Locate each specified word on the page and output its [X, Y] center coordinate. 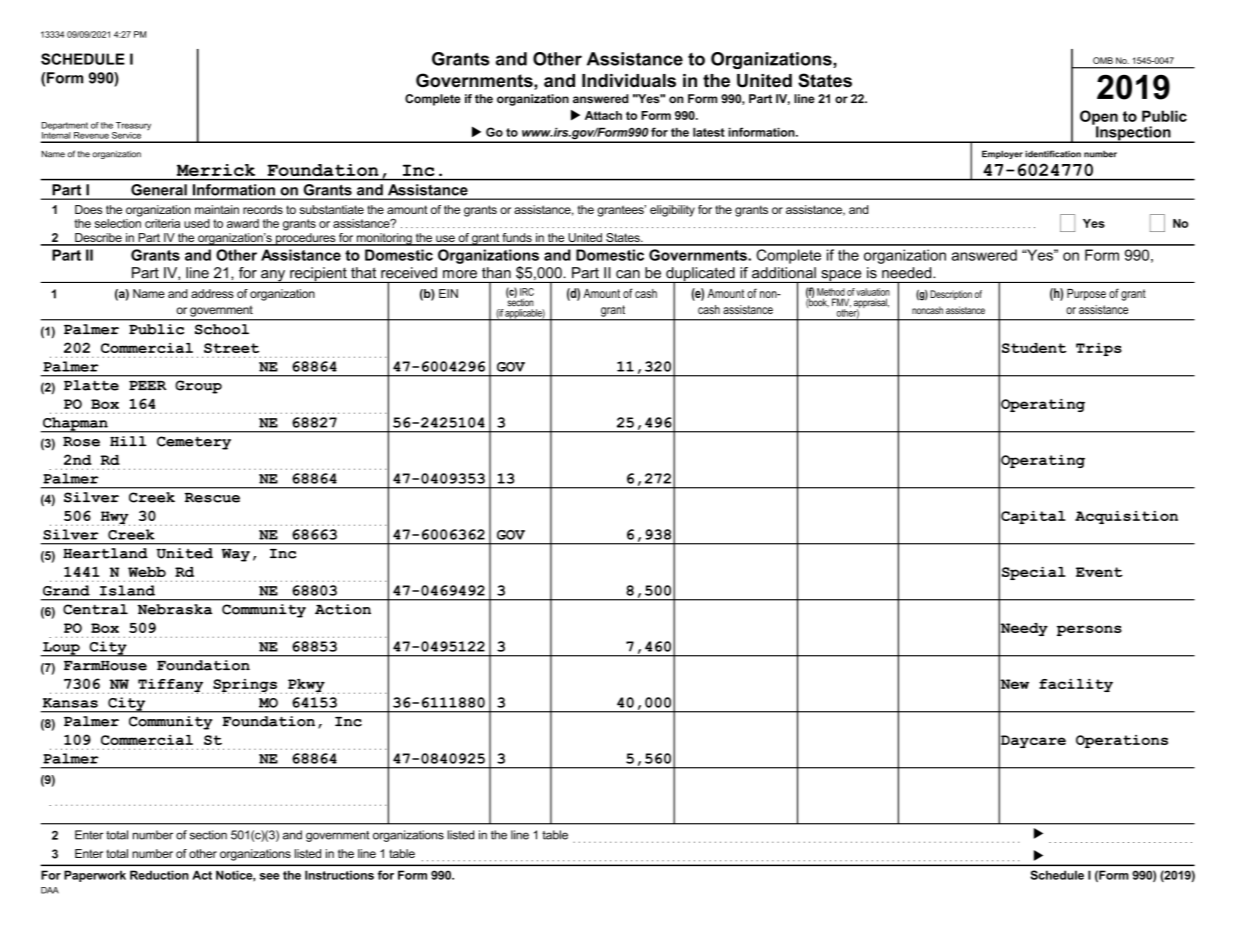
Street [231, 348]
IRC [527, 292]
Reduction [159, 875]
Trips [1099, 349]
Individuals [629, 81]
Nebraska [175, 609]
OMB [1103, 60]
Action [343, 609]
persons [1089, 630]
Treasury [132, 127]
